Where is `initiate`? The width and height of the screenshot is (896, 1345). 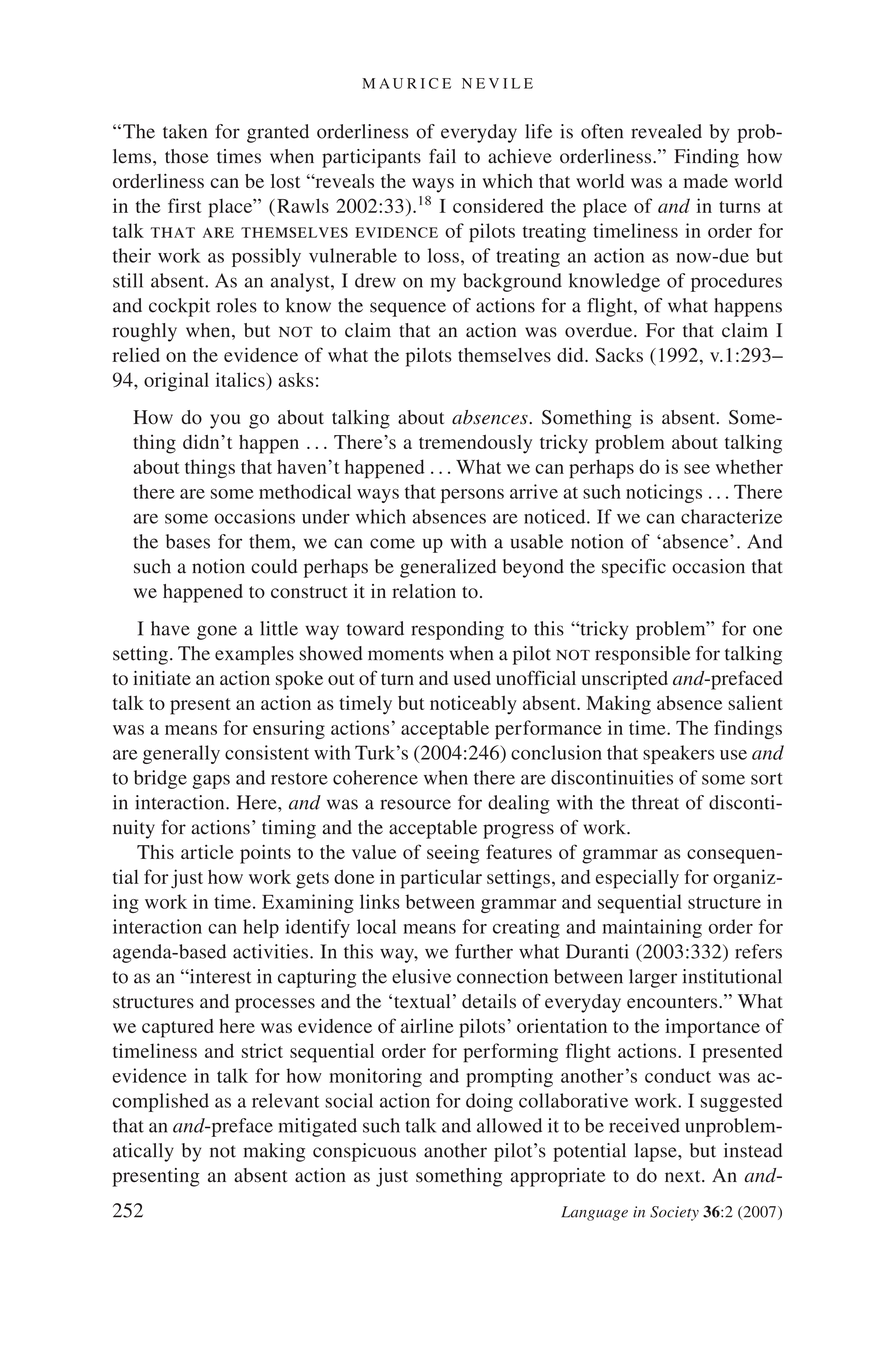 initiate is located at coordinates (162, 678).
